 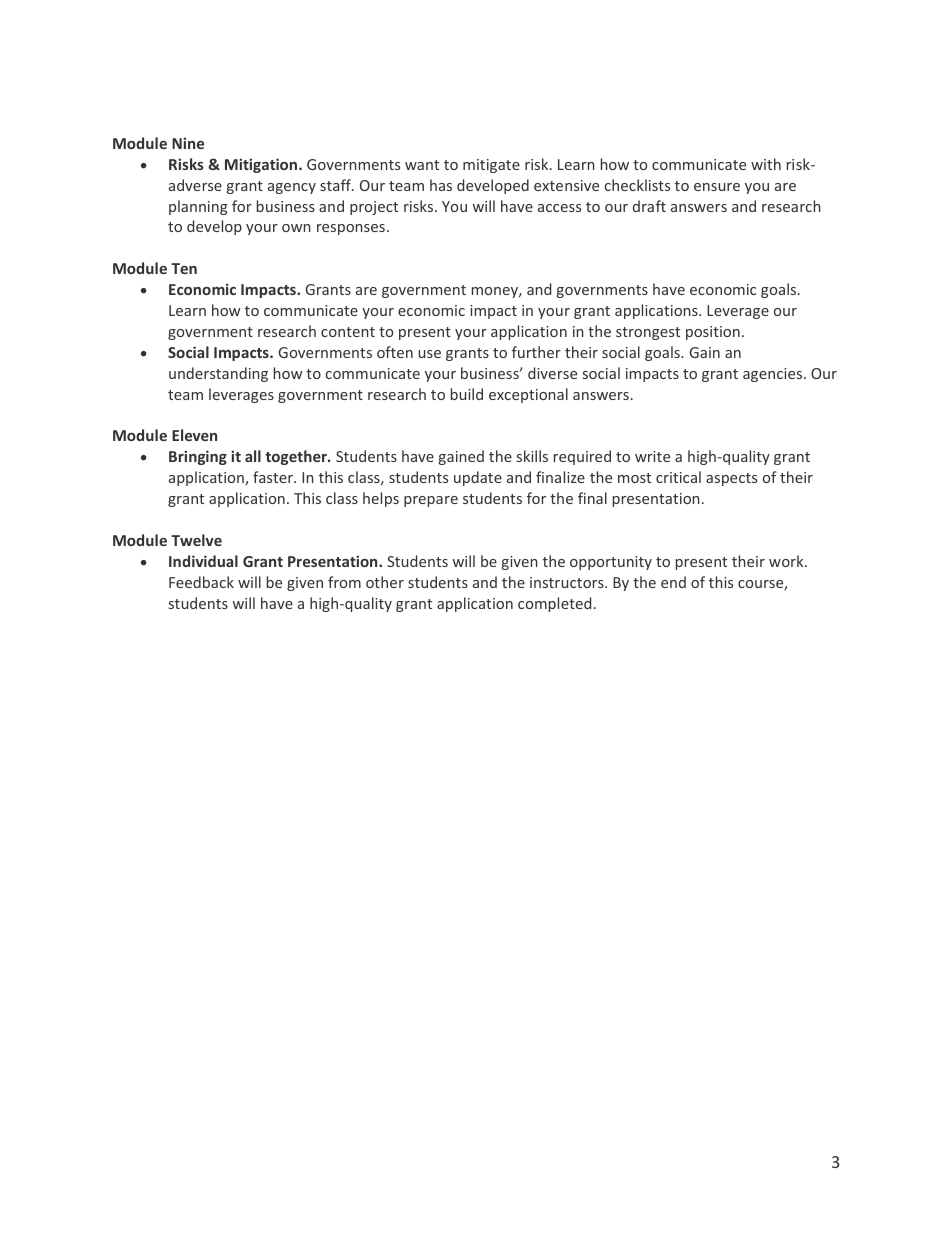 What do you see at coordinates (536, 352) in the screenshot?
I see `further` at bounding box center [536, 352].
